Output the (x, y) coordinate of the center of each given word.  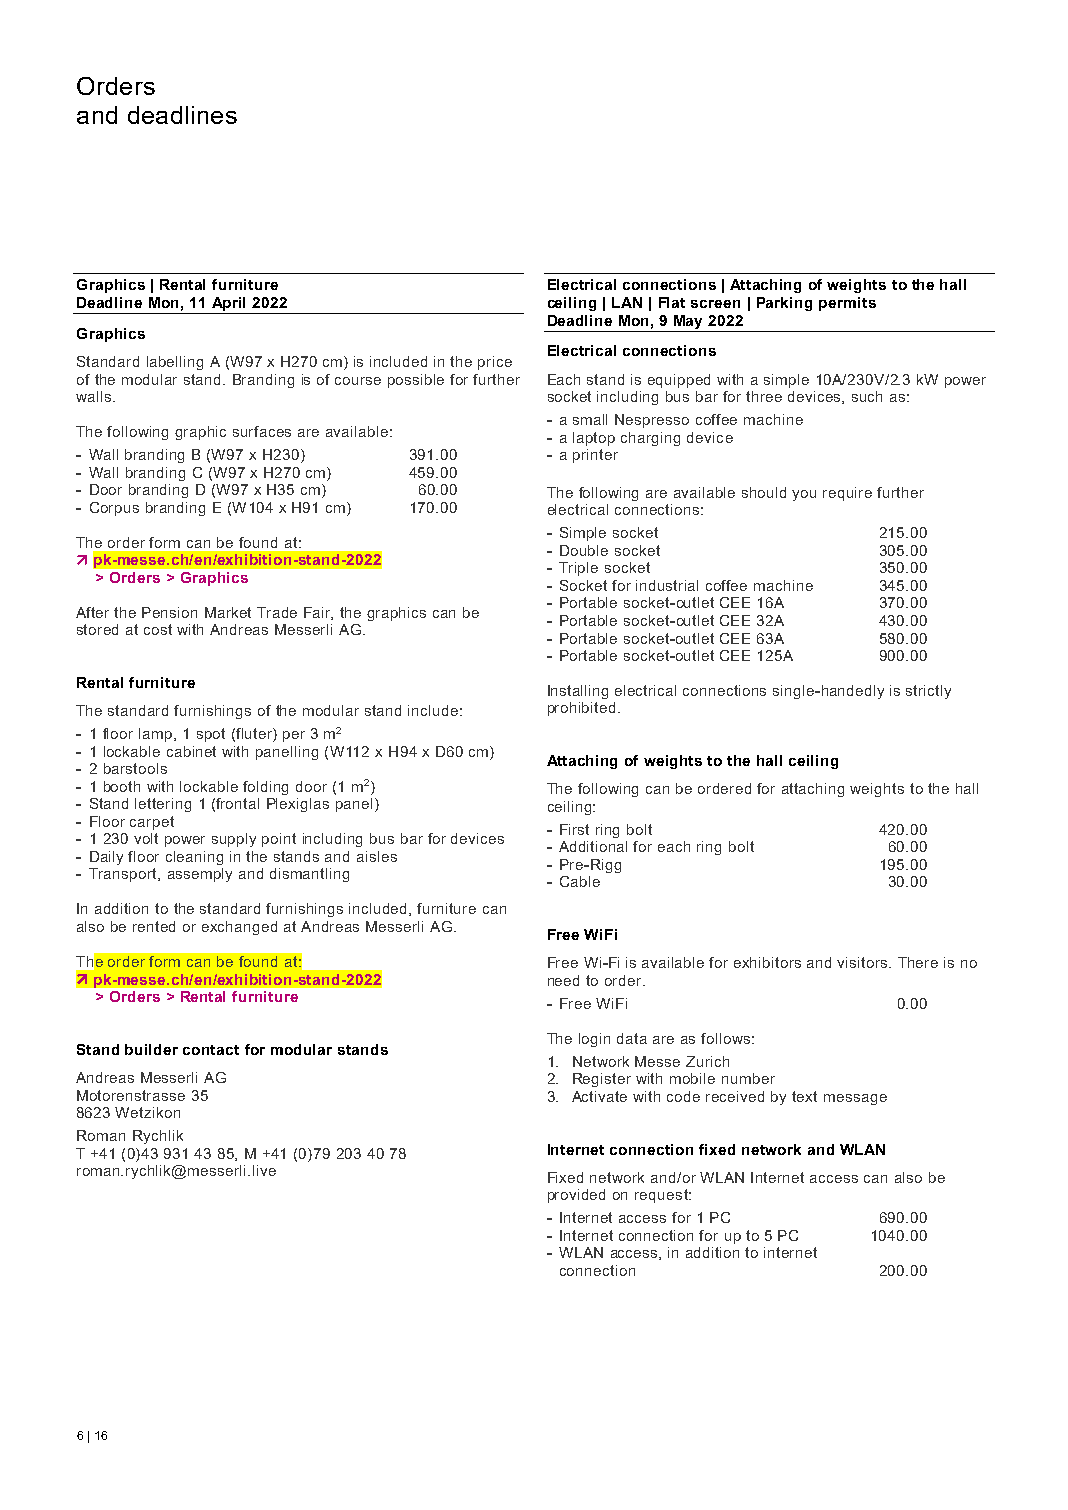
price (495, 363)
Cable (580, 881)
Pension (169, 612)
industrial (667, 585)
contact (211, 1050)
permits (847, 304)
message (855, 1099)
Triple (578, 569)
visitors (863, 962)
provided (576, 1196)
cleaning (194, 858)
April (228, 304)
